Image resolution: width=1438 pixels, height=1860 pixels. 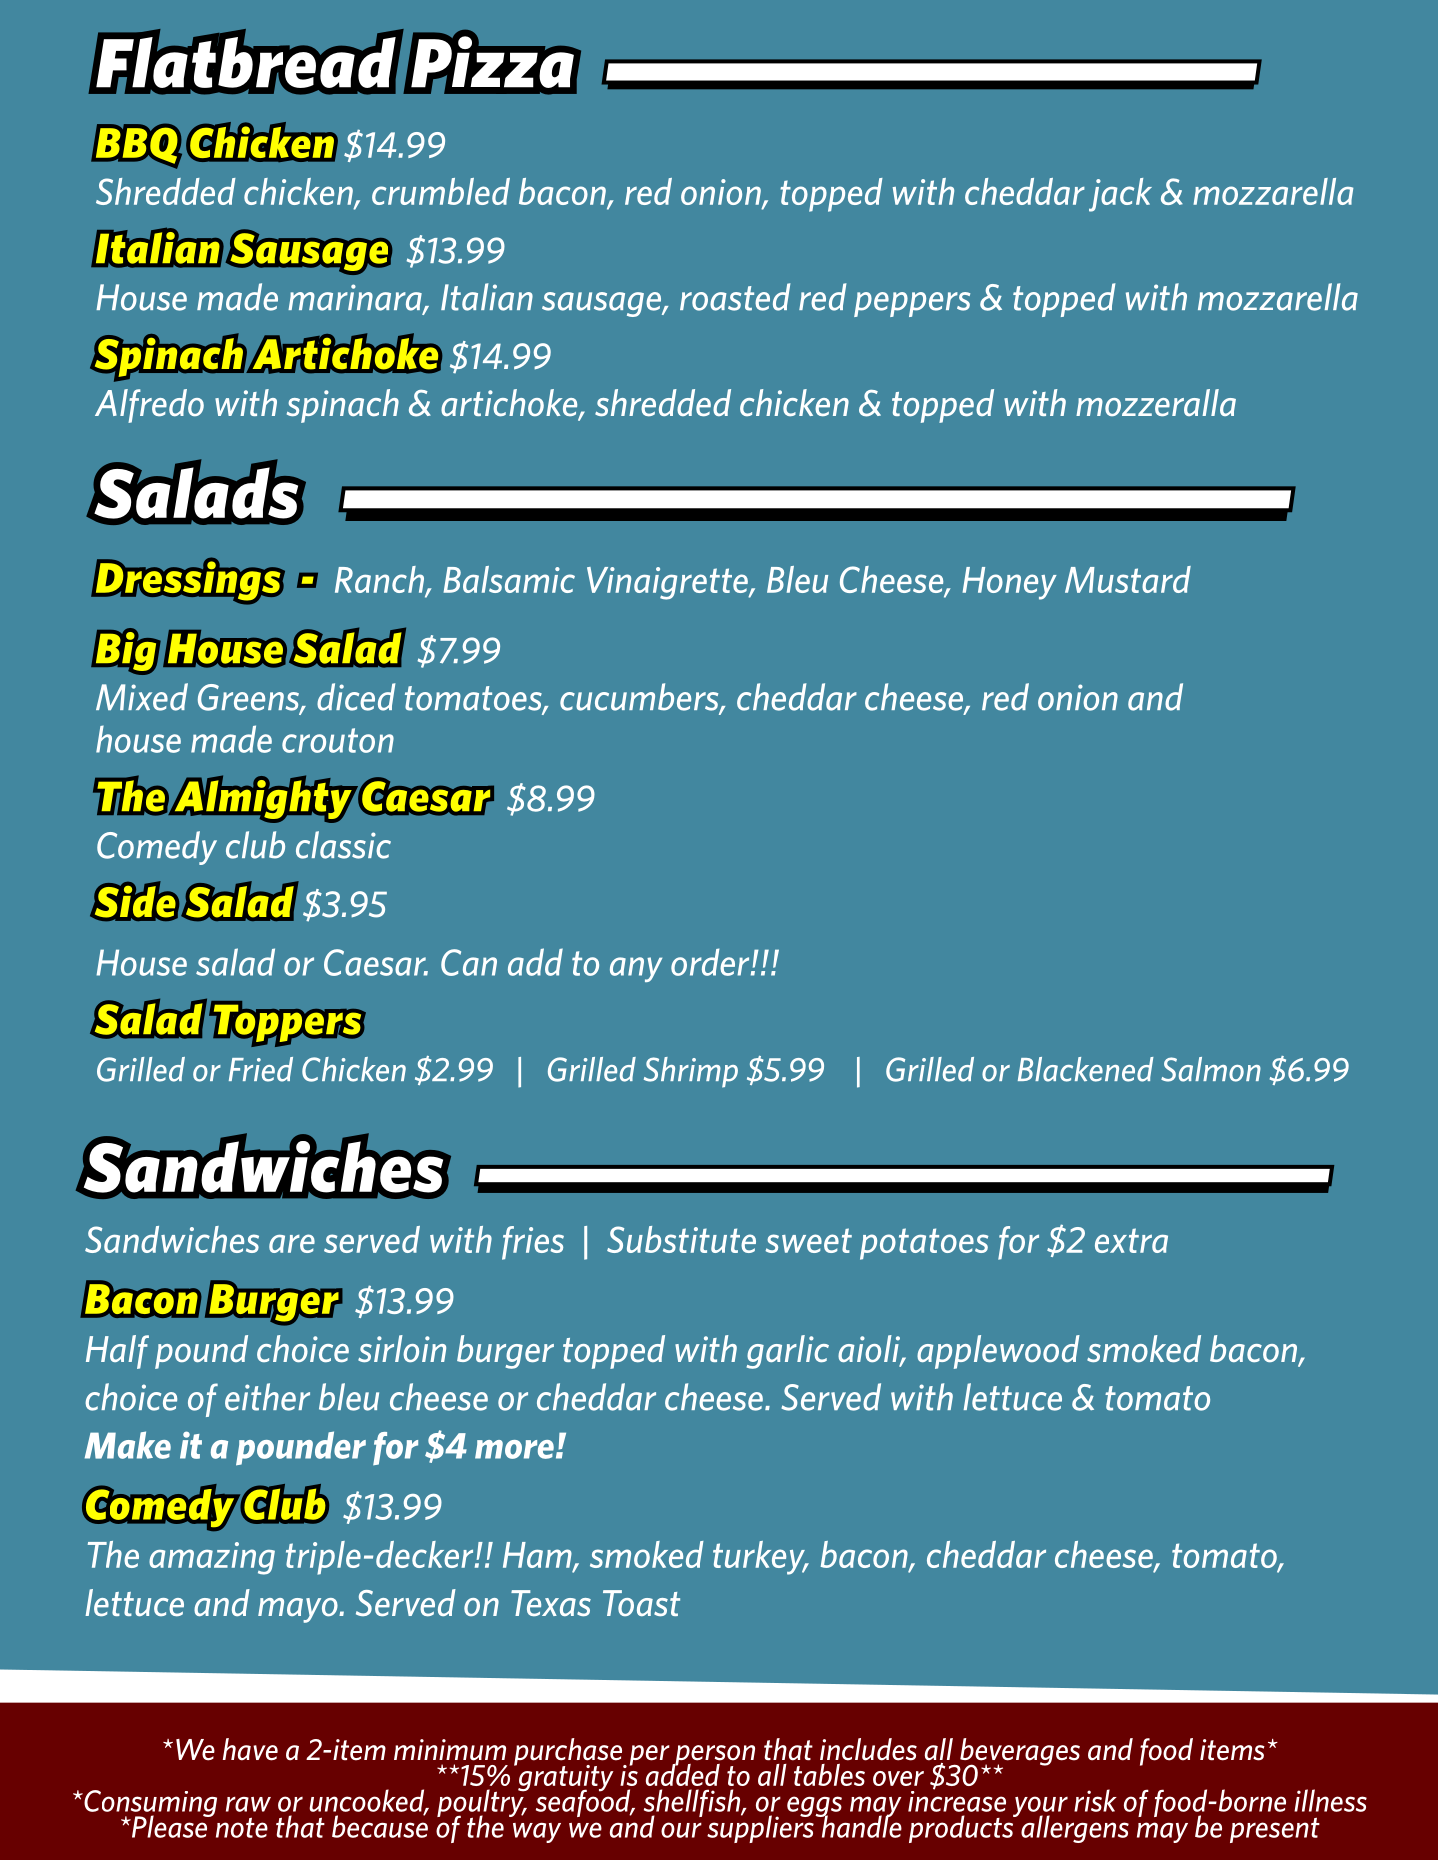 I want to click on marinara, so click(x=356, y=298).
